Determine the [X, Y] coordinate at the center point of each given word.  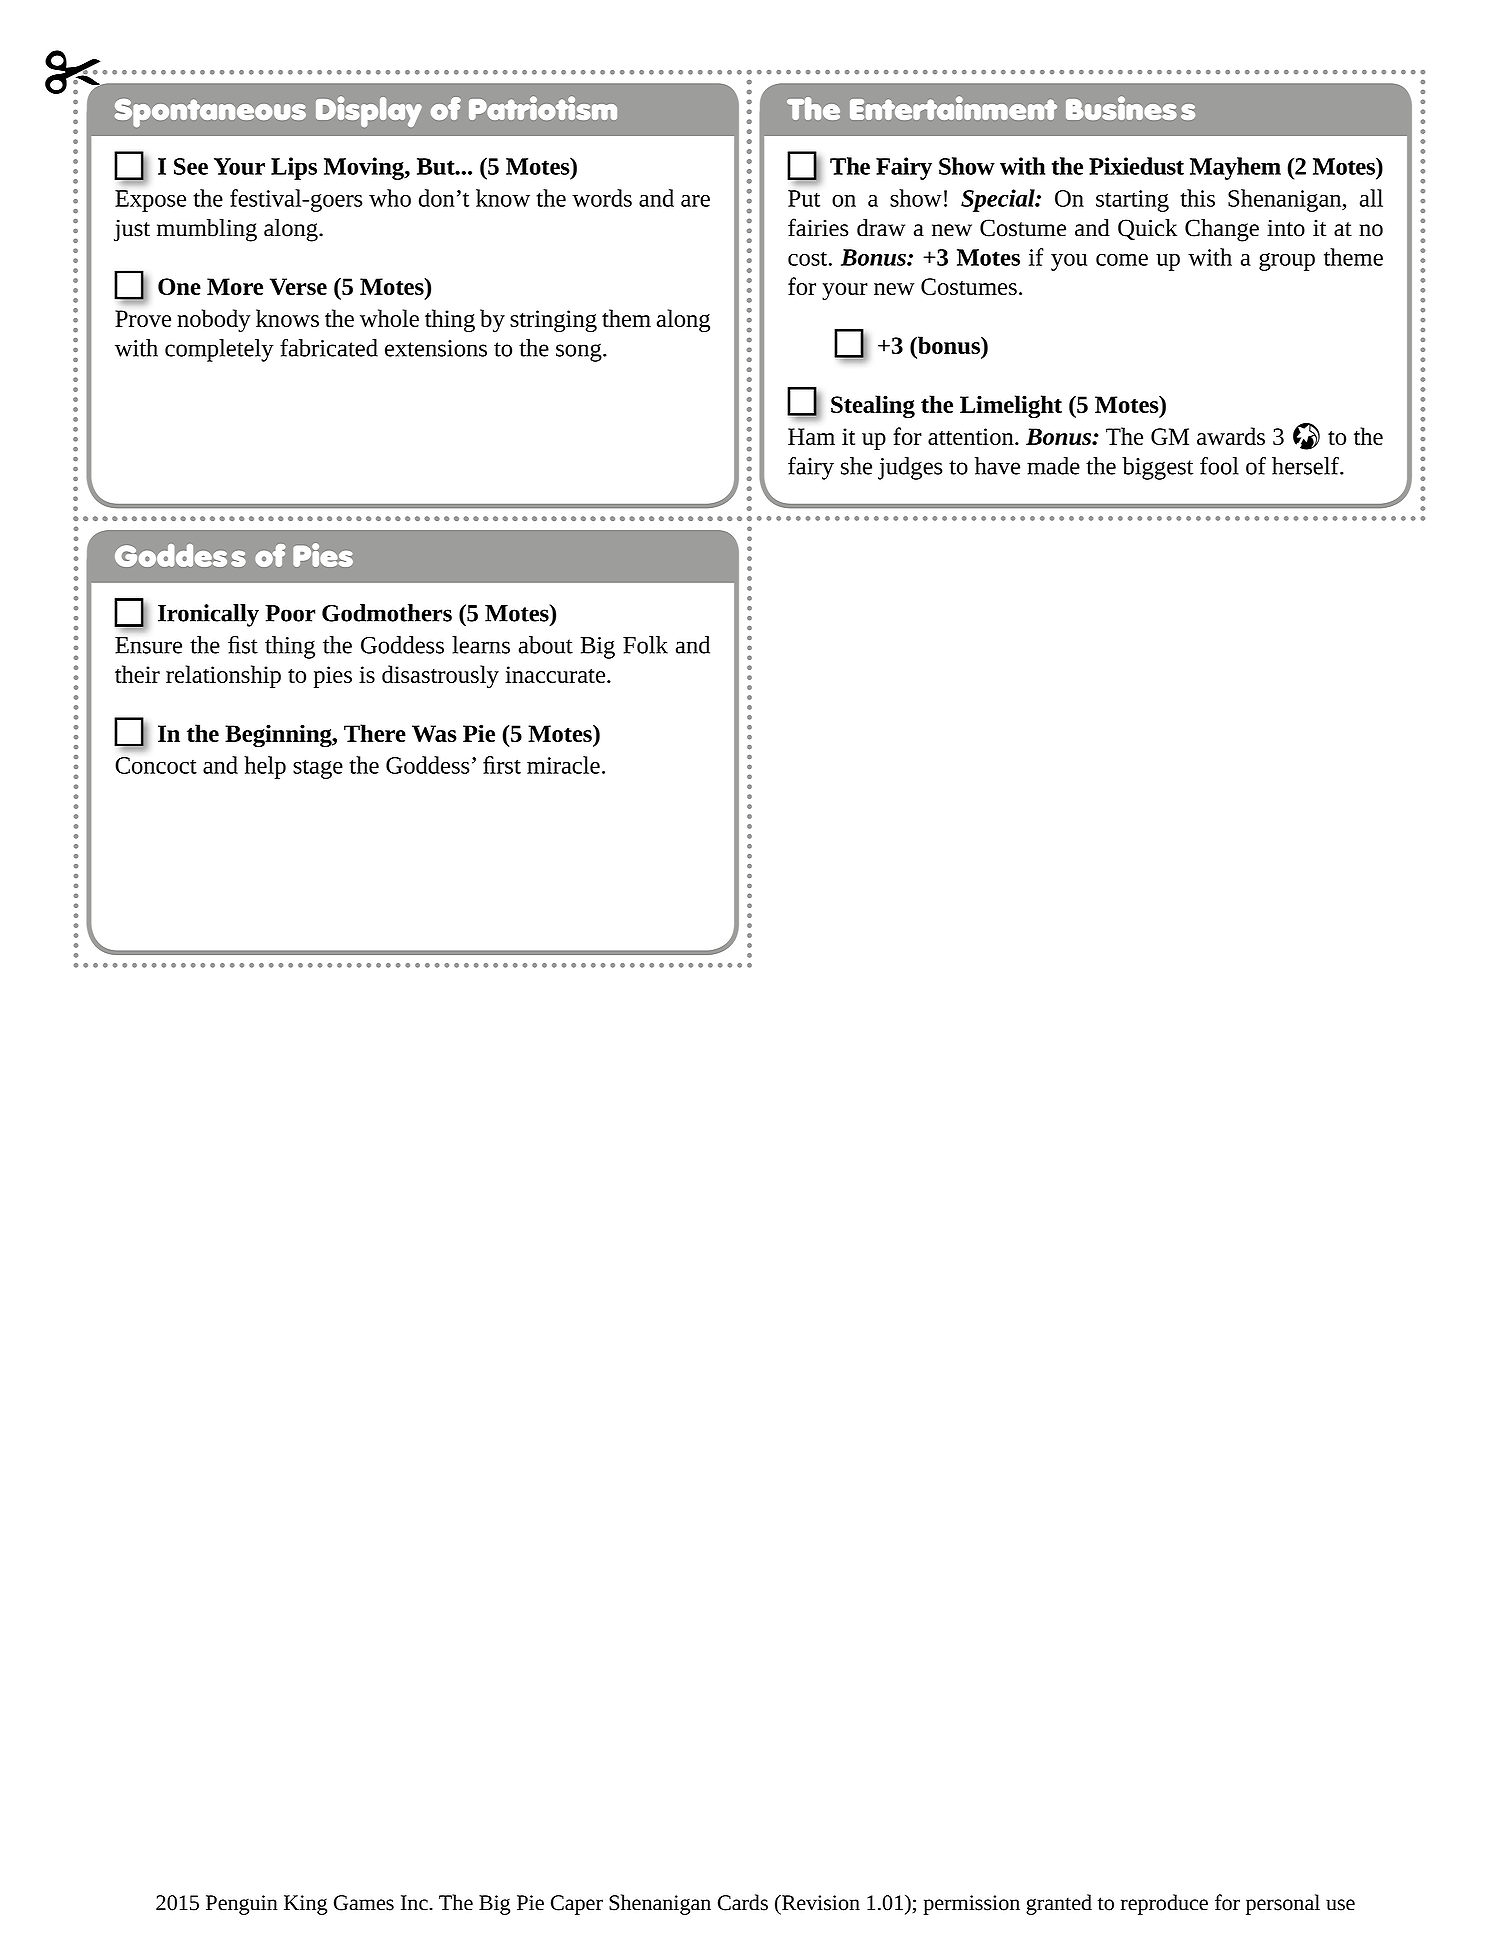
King [305, 1905]
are [695, 201]
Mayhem [1235, 168]
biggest [1157, 468]
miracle [563, 765]
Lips [294, 168]
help [265, 767]
